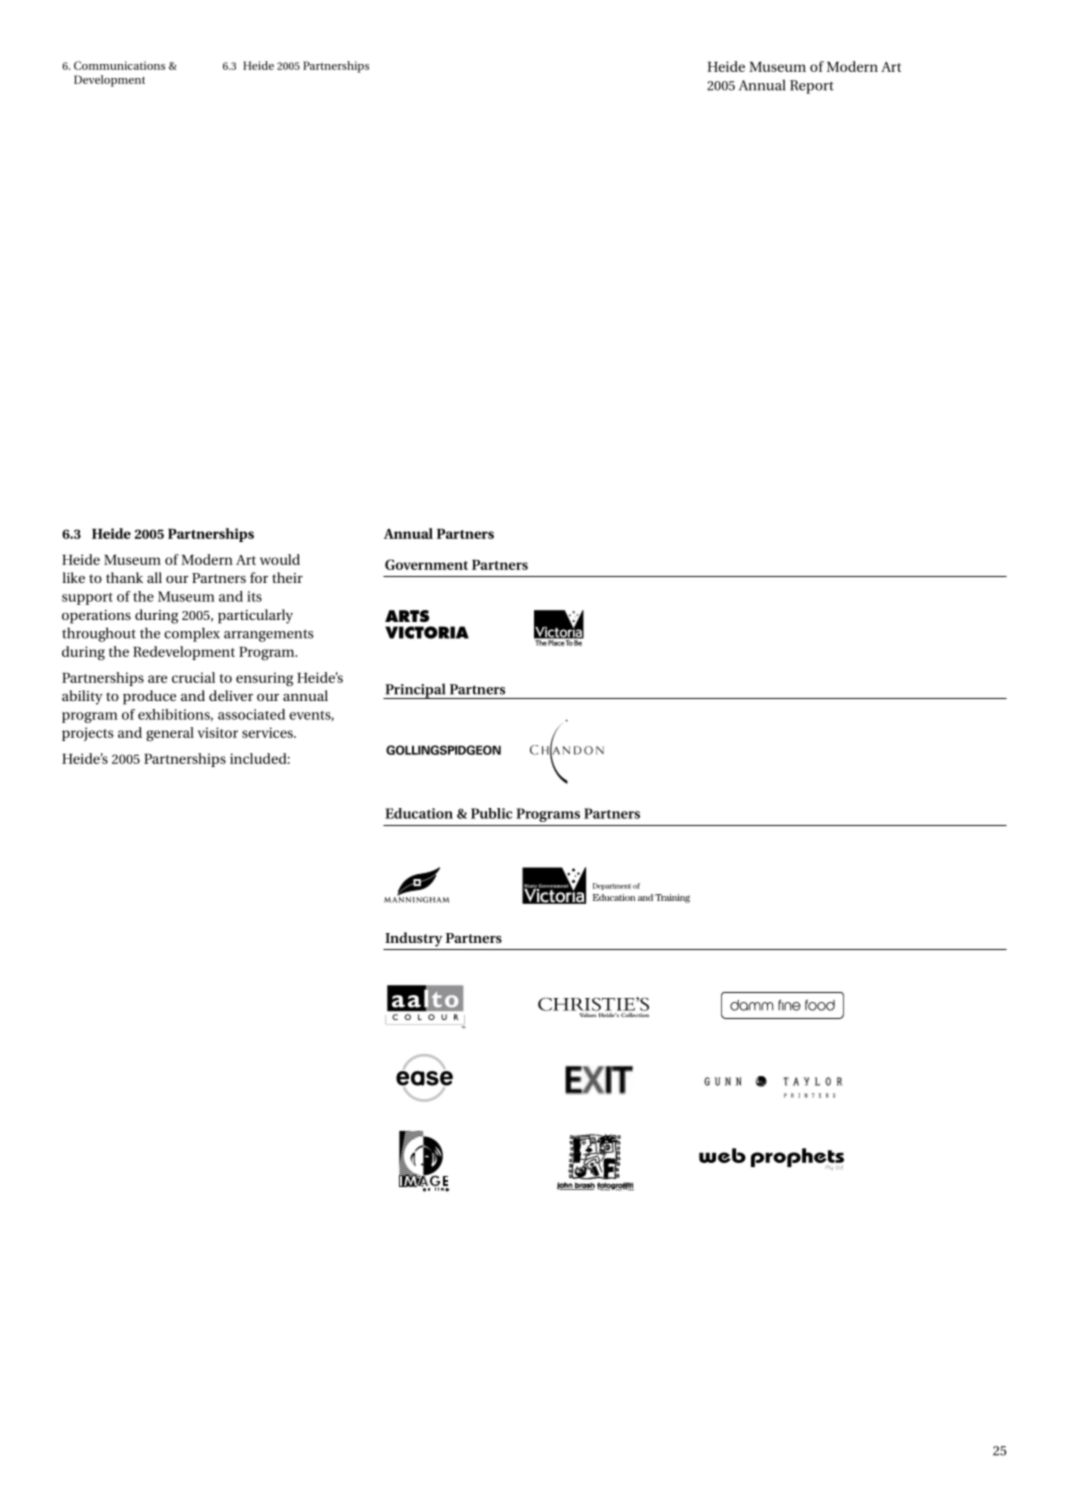 The image size is (1068, 1510). What do you see at coordinates (259, 577) in the page?
I see `for` at bounding box center [259, 577].
